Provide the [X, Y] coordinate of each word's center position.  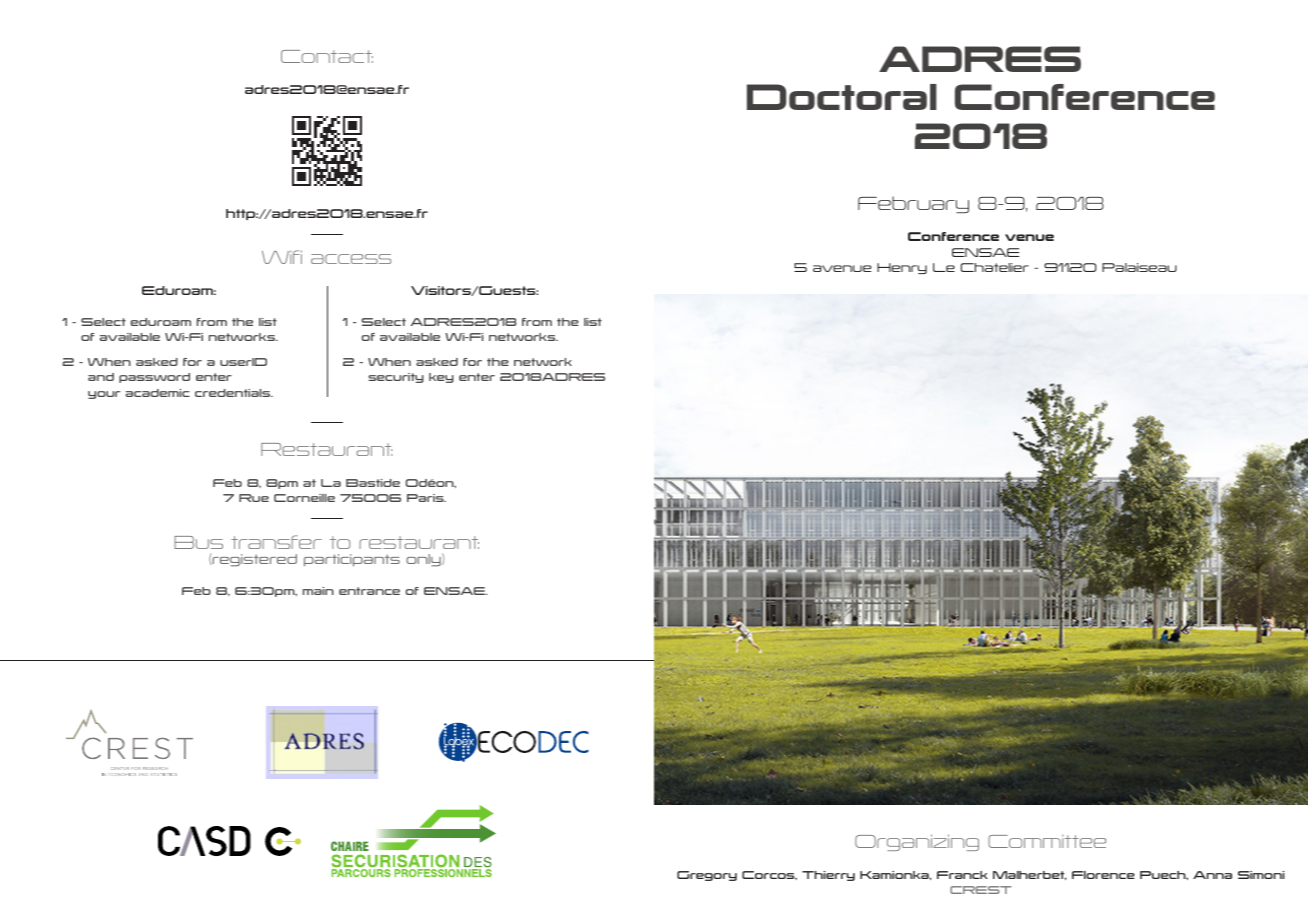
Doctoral [842, 97]
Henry [902, 268]
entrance [369, 591]
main [318, 591]
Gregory [707, 876]
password [154, 378]
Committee [1047, 841]
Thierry [828, 876]
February [913, 204]
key [441, 378]
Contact [327, 56]
